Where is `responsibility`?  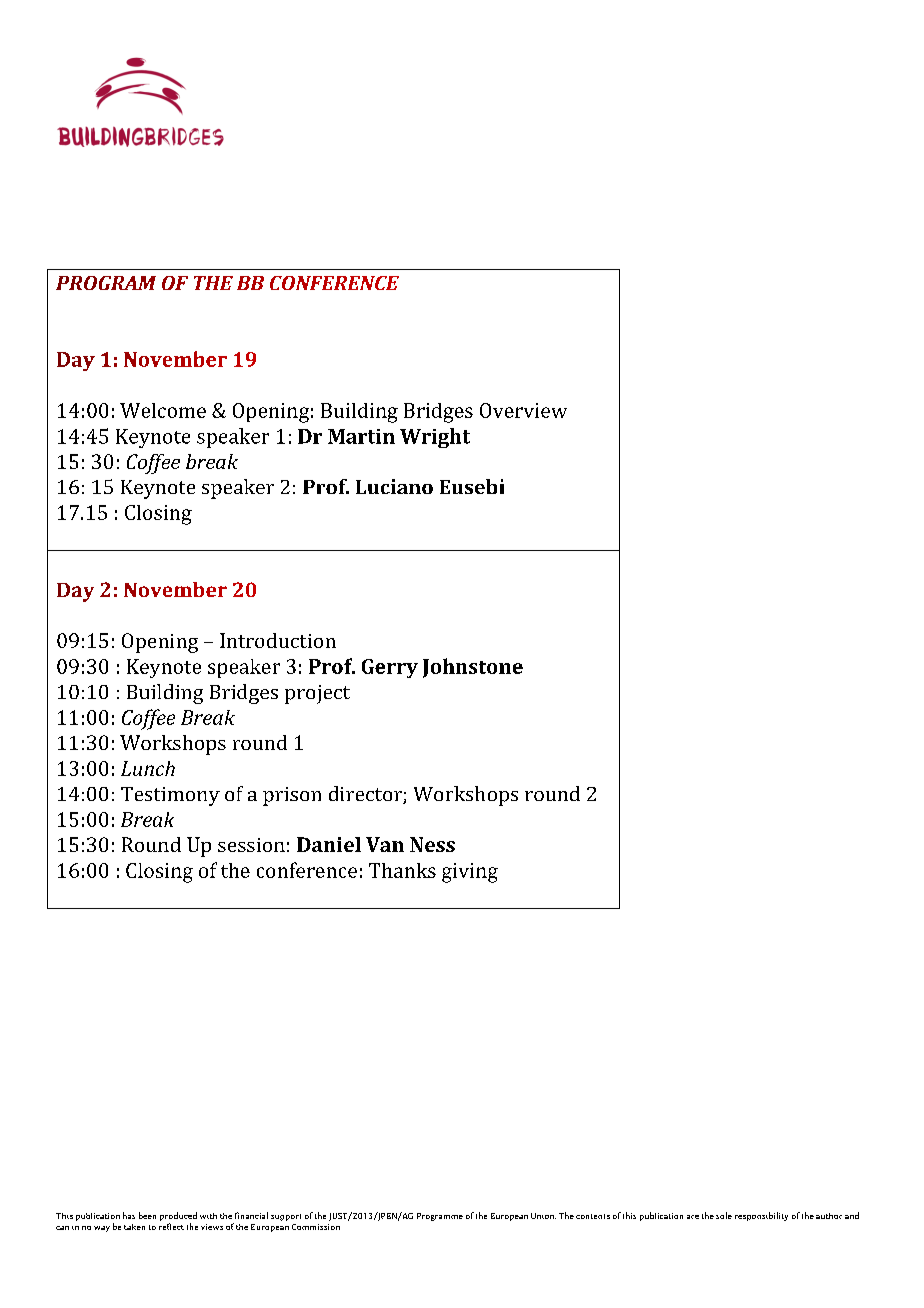
responsibility is located at coordinates (761, 1216).
